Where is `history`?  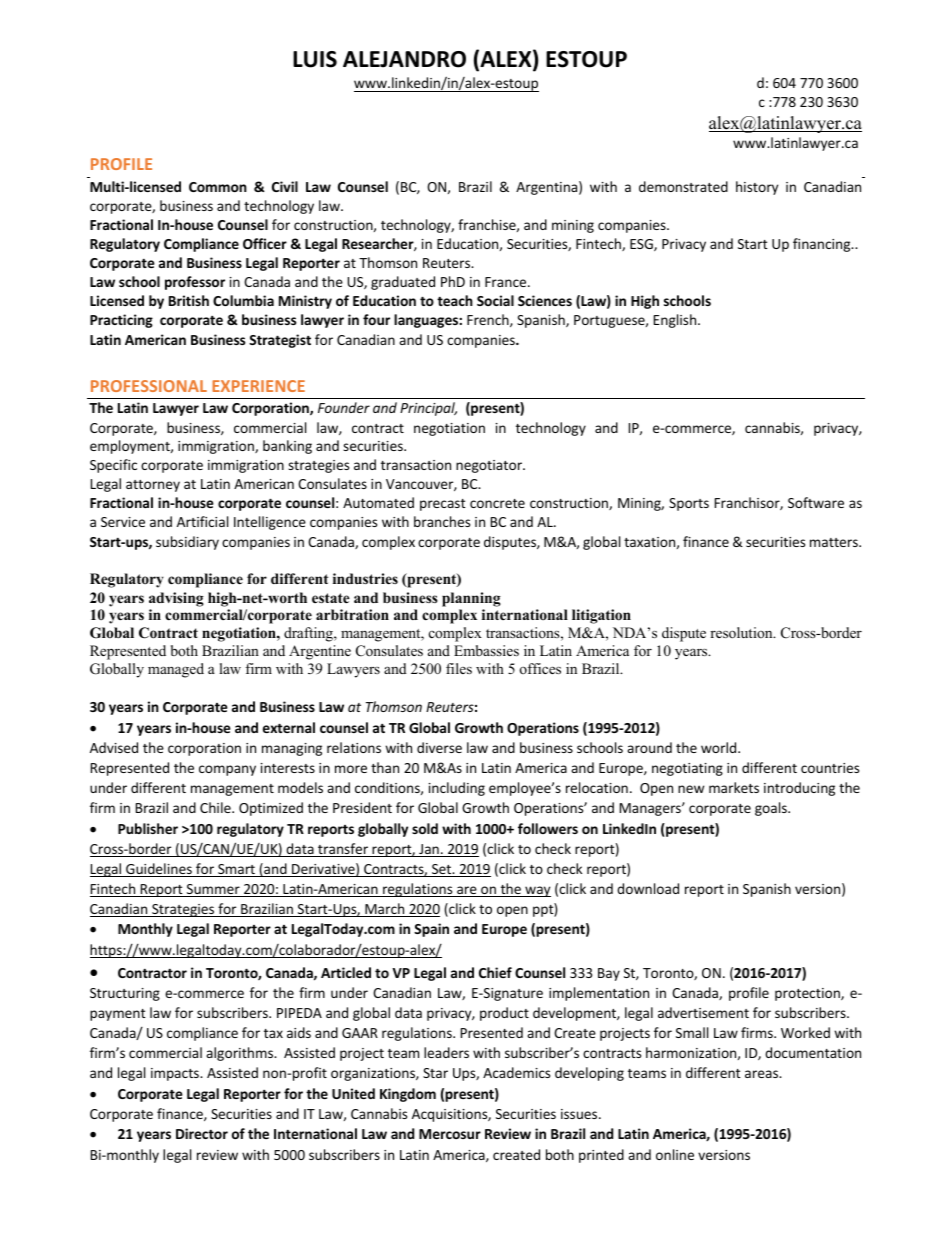
history is located at coordinates (757, 188).
